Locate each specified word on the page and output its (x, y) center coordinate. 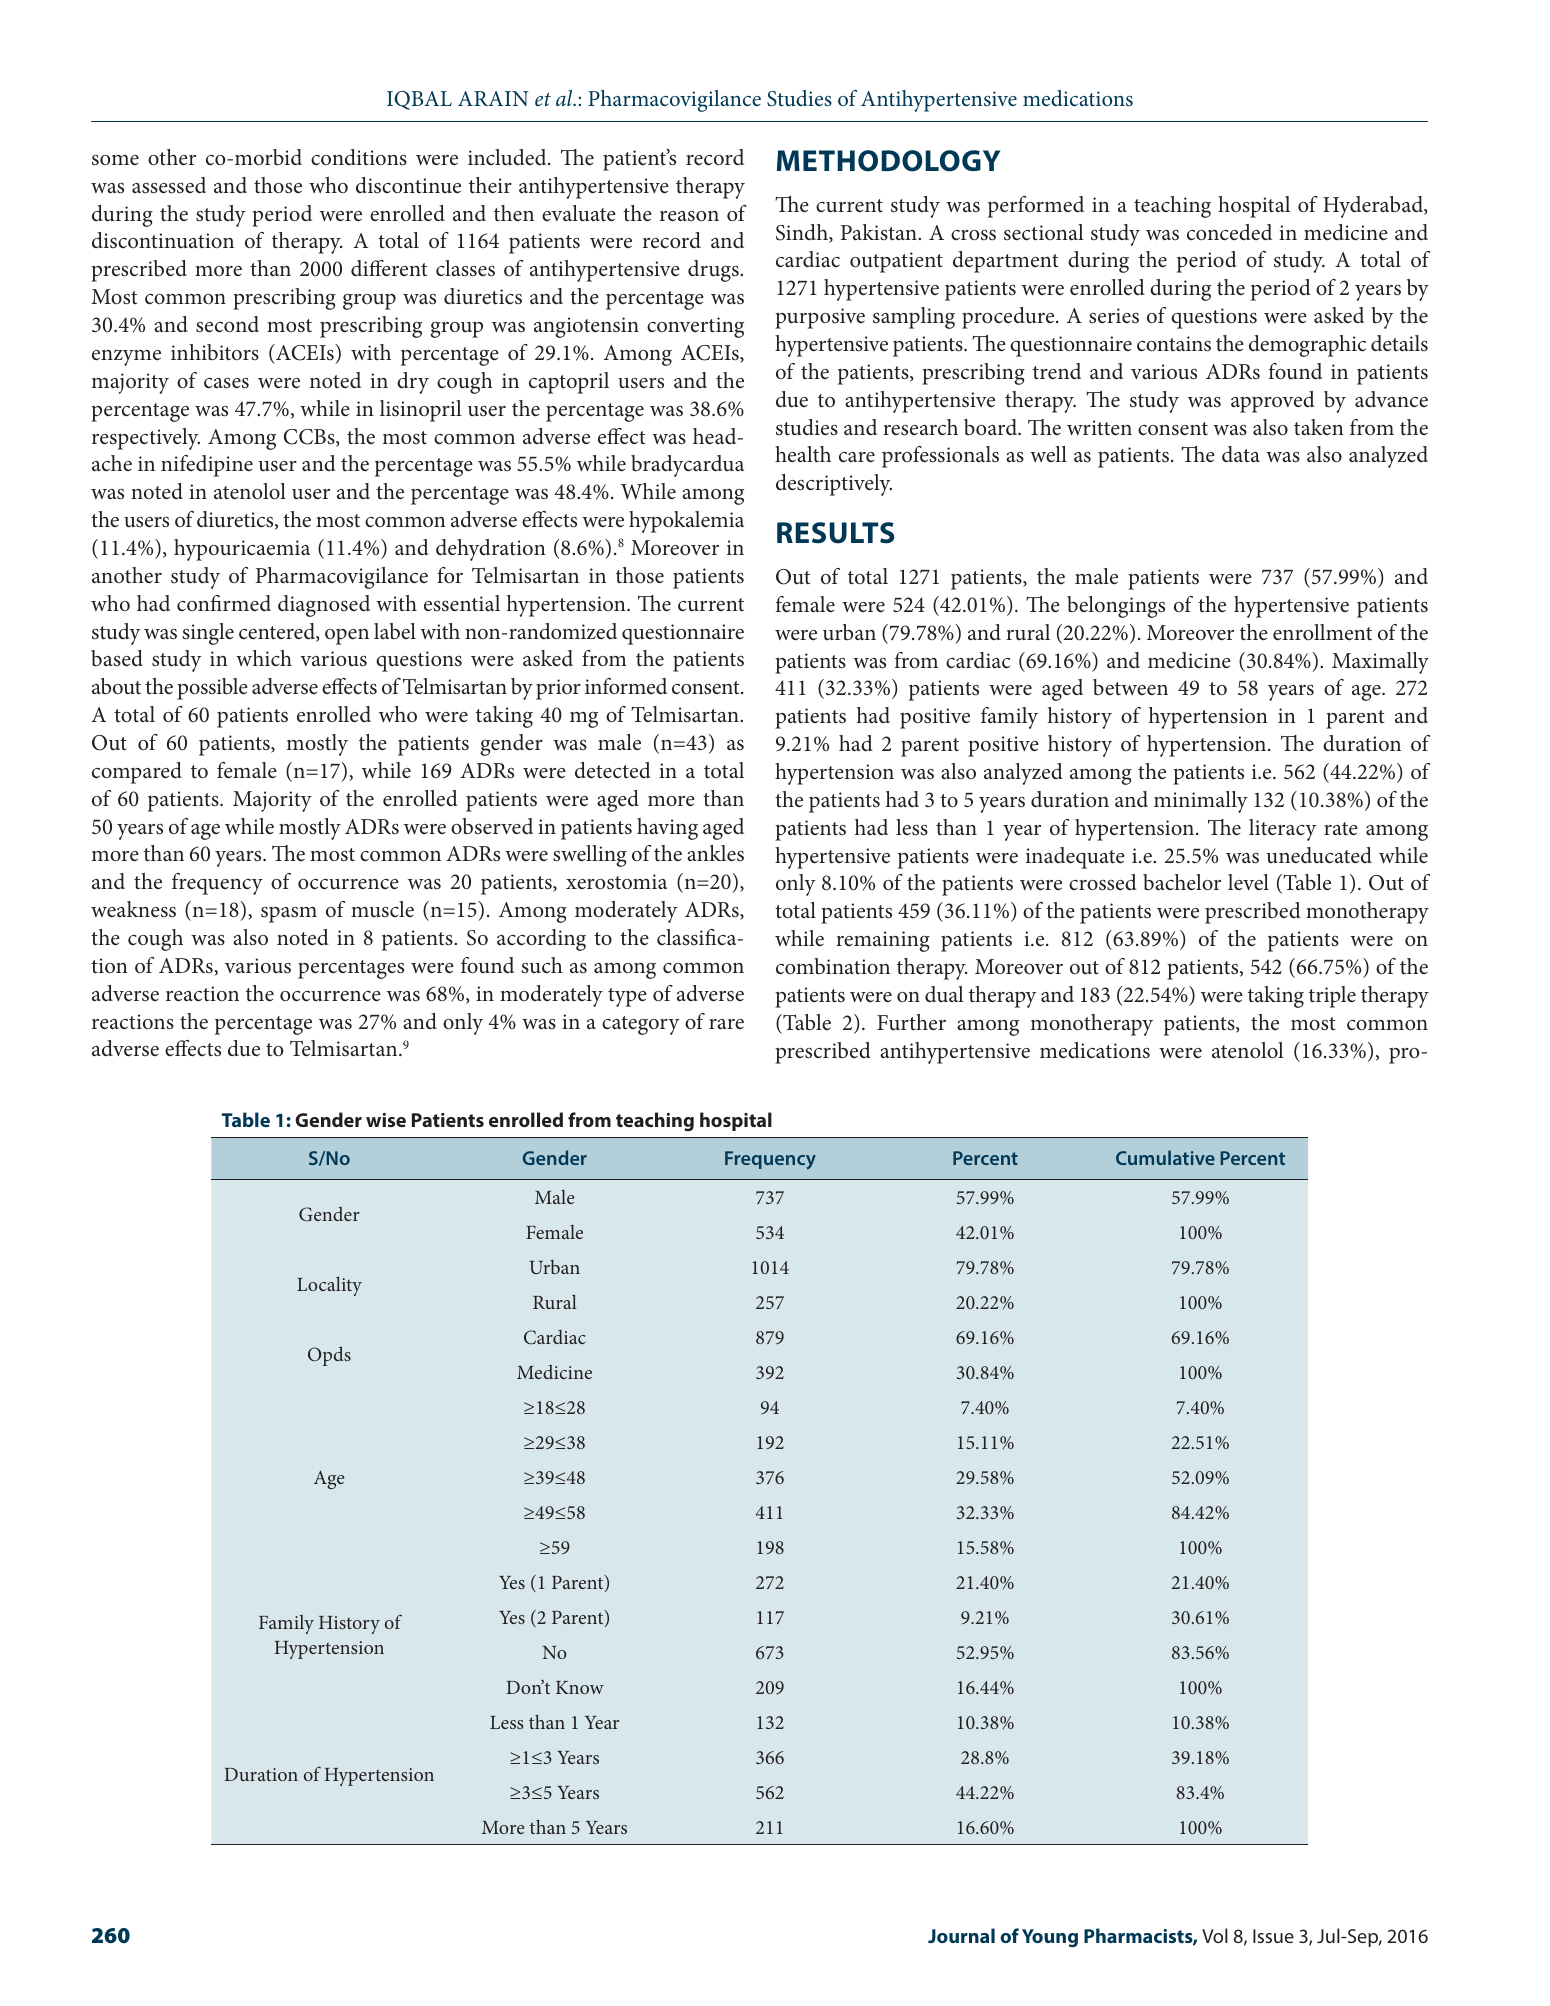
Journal (961, 1935)
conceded (1229, 232)
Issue (1273, 1936)
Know (580, 1687)
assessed (169, 185)
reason (689, 216)
